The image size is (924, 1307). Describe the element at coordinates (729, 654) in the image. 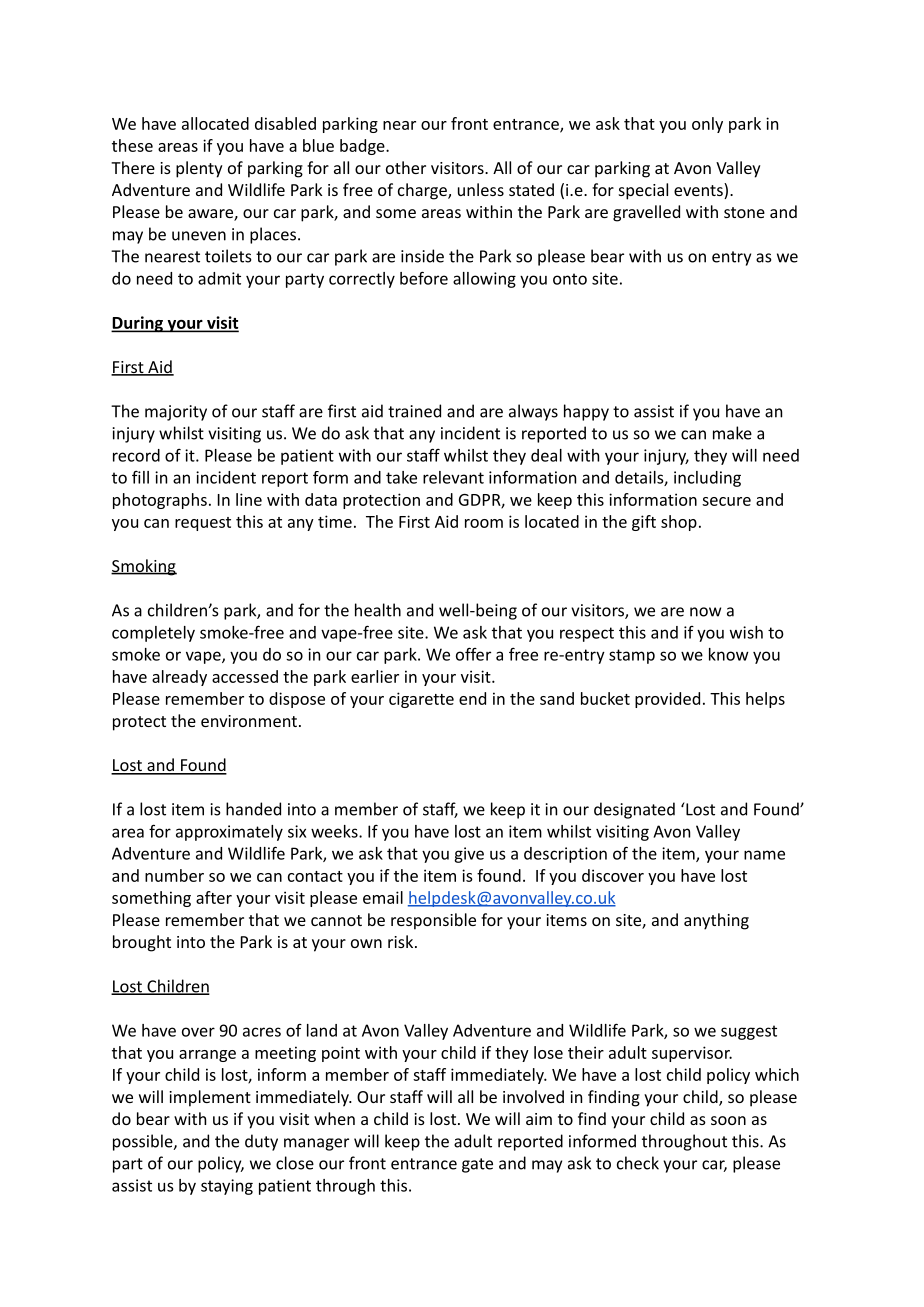

I see `know` at that location.
